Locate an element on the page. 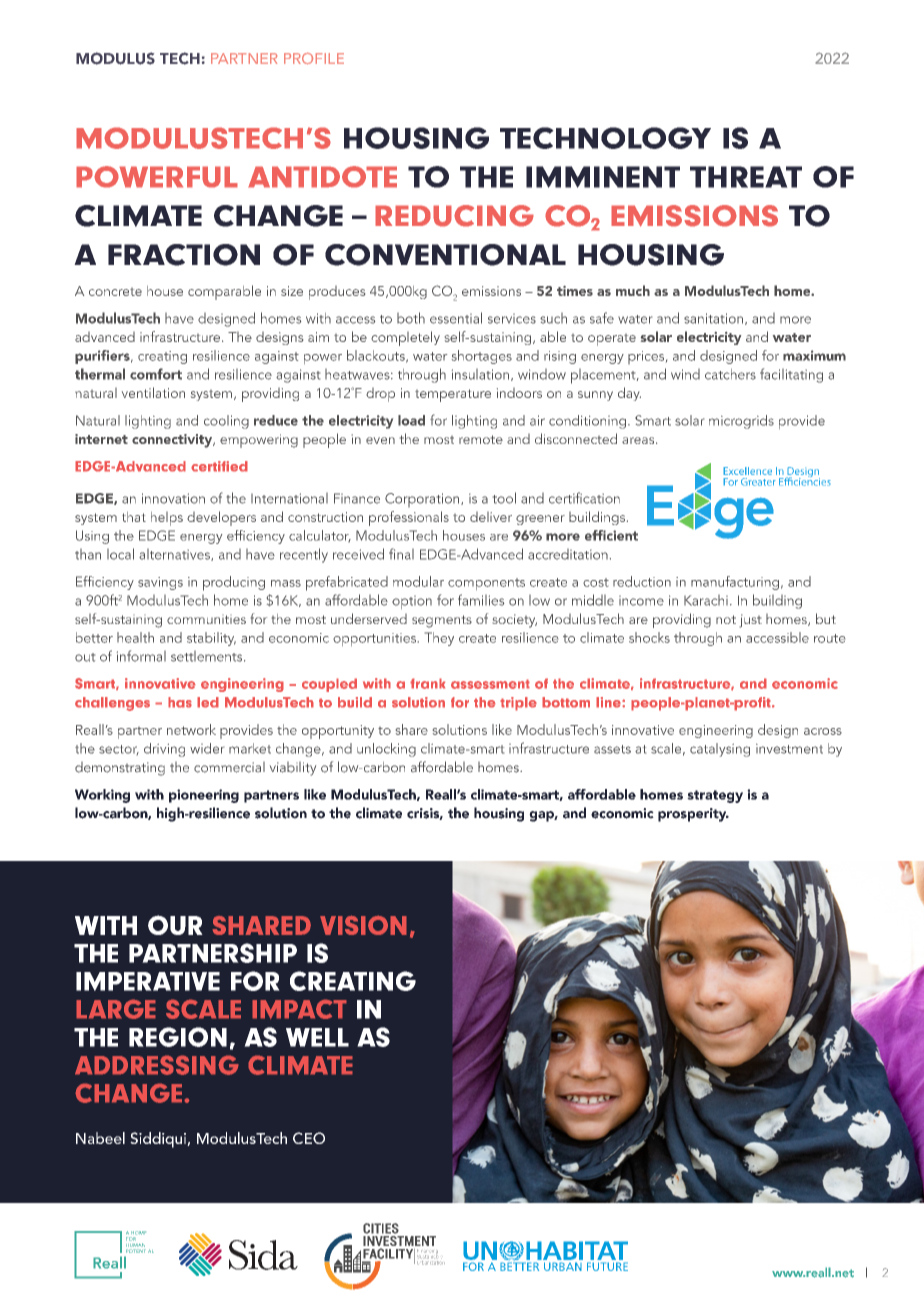 This page has height=1308, width=924. REDUCING is located at coordinates (454, 216).
